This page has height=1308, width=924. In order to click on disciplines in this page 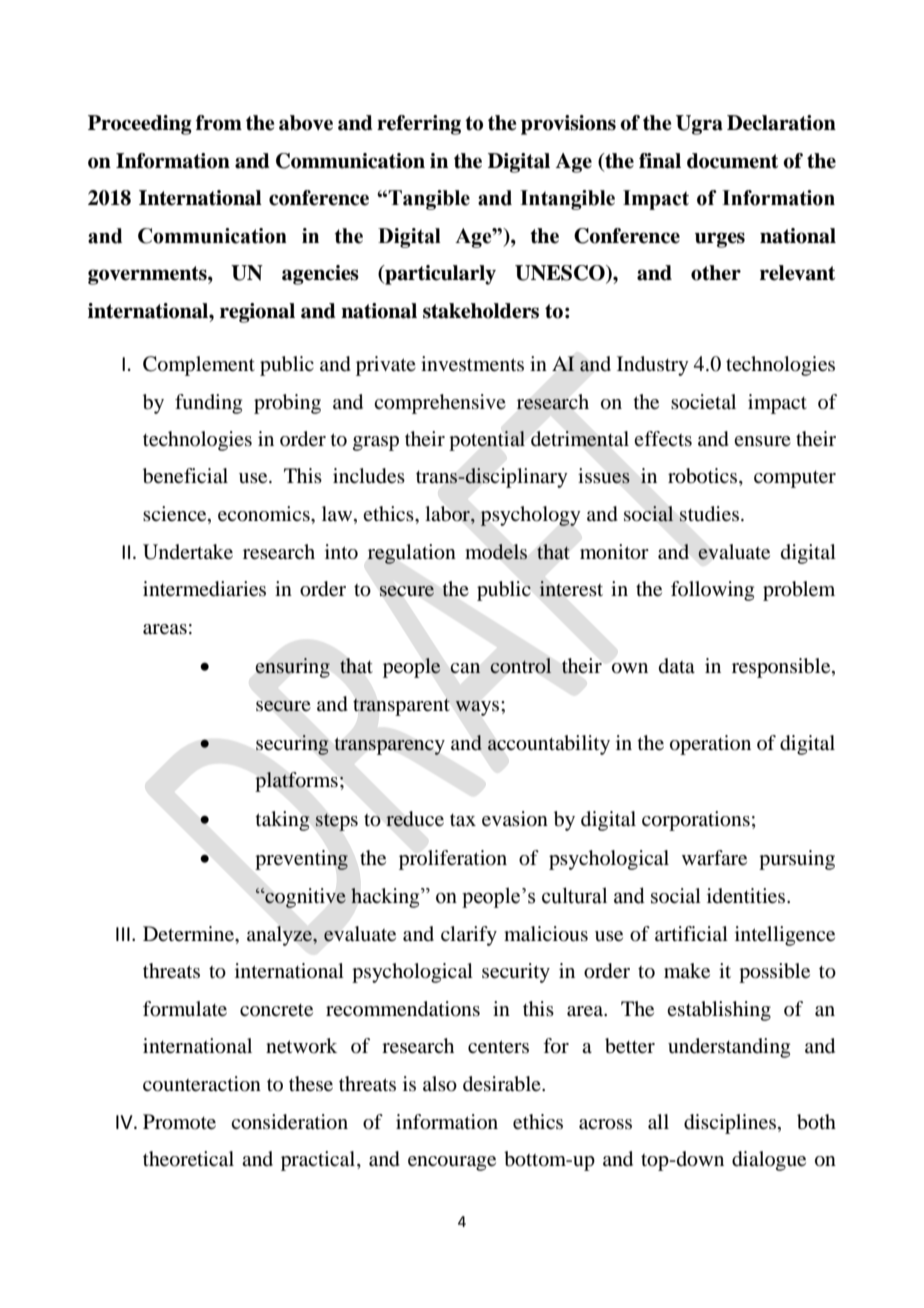, I will do `click(730, 1124)`.
